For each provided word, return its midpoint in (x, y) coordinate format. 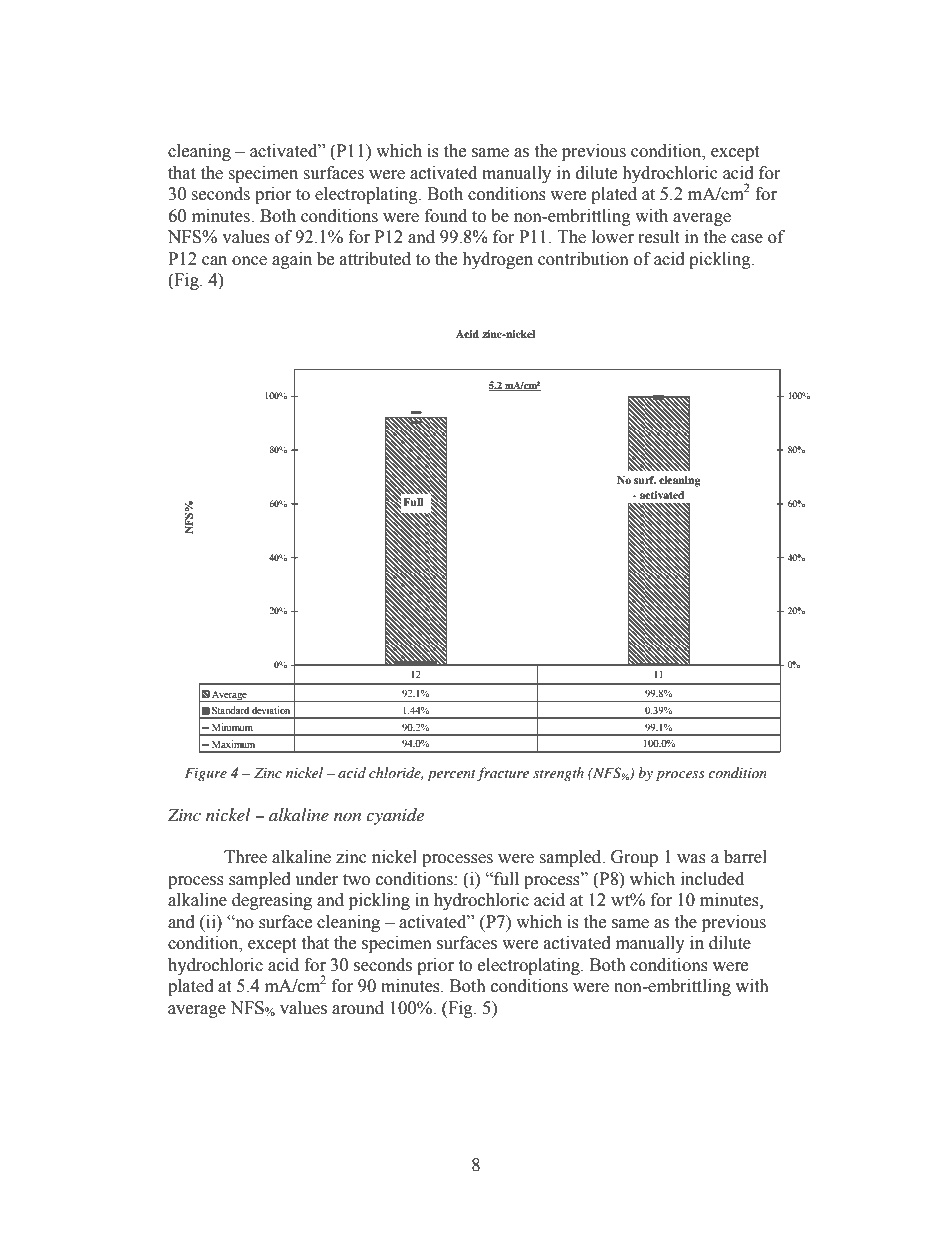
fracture (503, 774)
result (658, 237)
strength (558, 774)
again (292, 260)
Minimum (232, 727)
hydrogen (497, 260)
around (358, 1008)
